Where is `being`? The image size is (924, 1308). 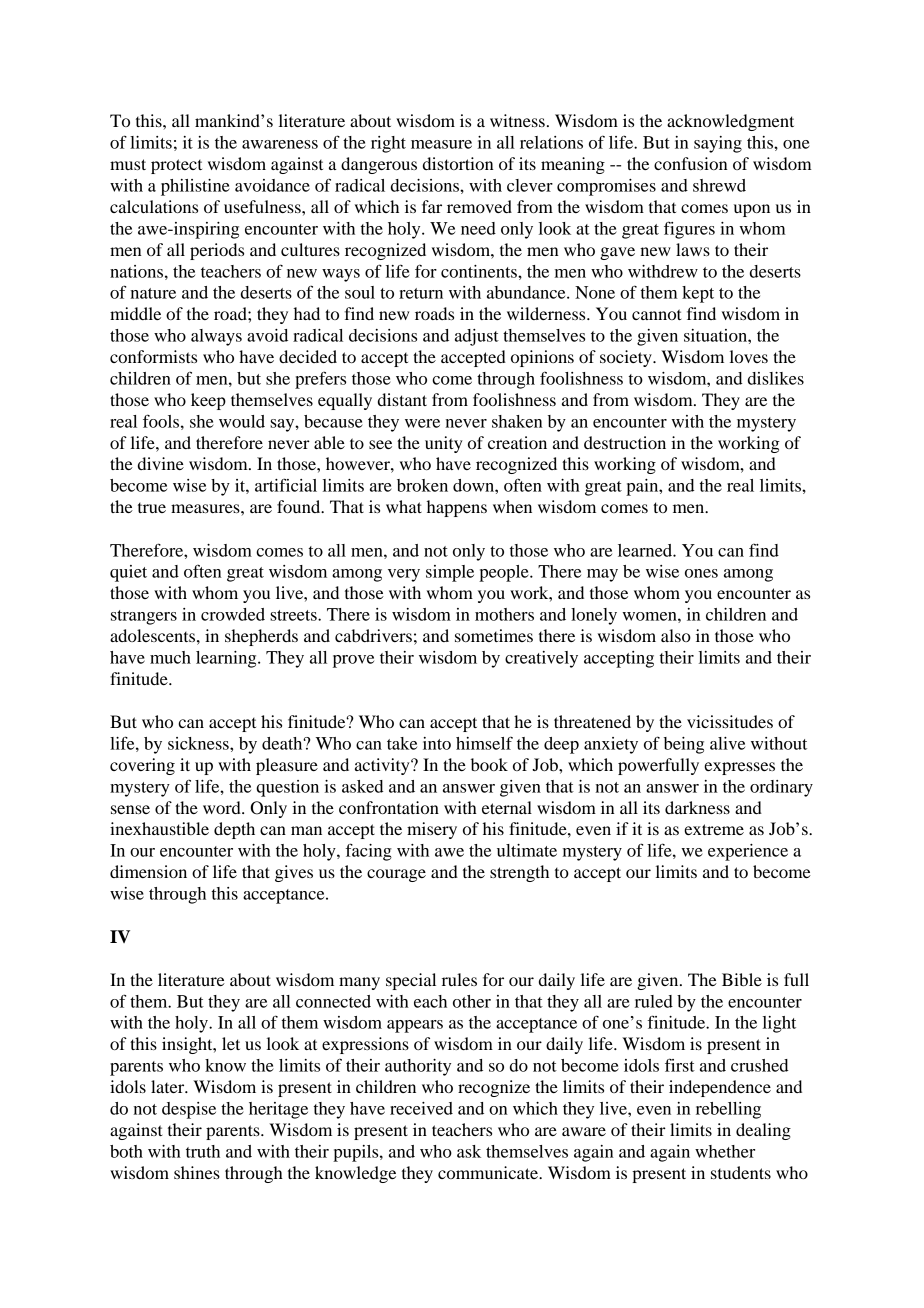 being is located at coordinates (684, 745).
